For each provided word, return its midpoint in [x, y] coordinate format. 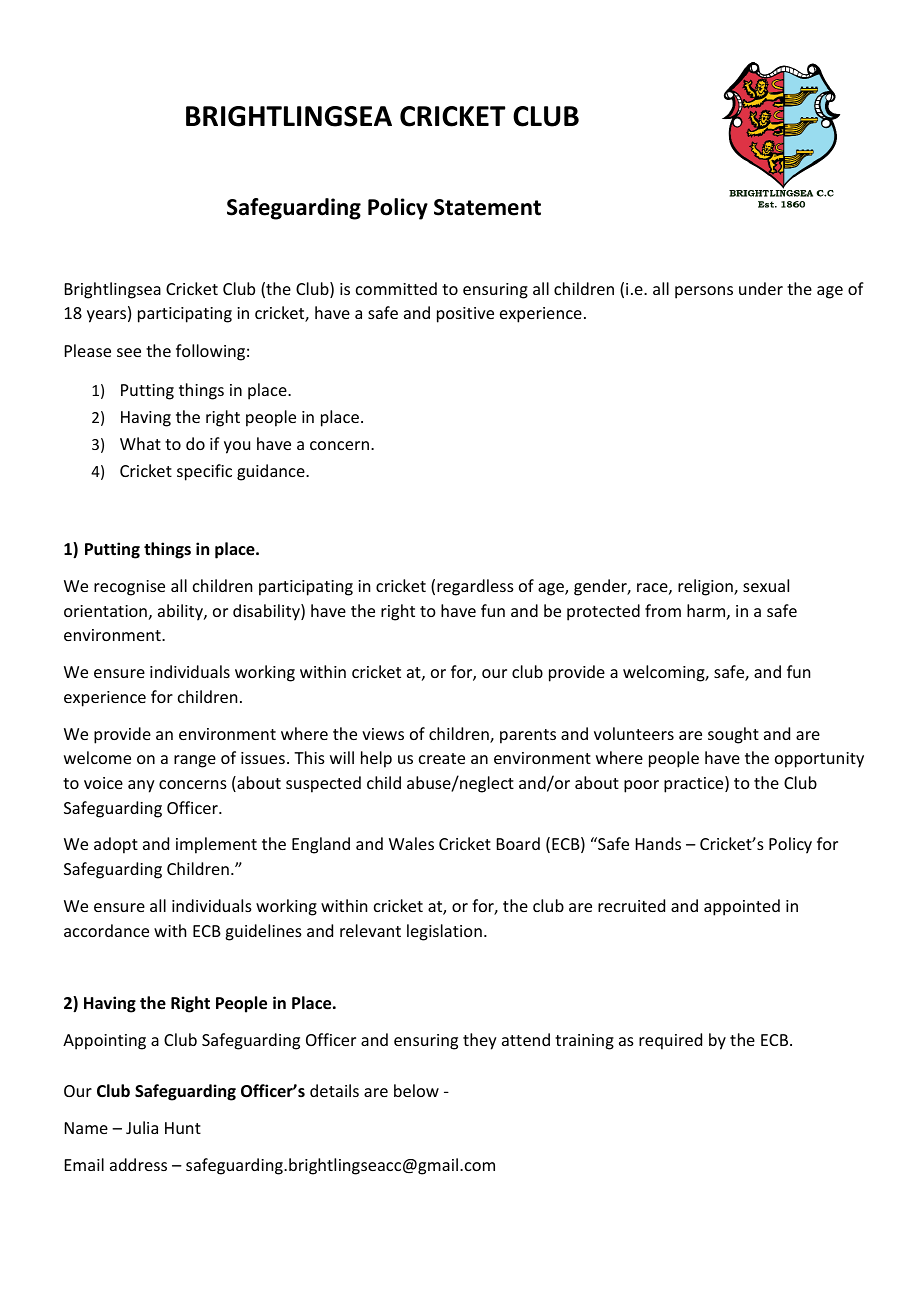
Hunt [183, 1128]
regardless [475, 587]
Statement [487, 207]
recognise [129, 588]
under [761, 288]
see [129, 352]
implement [216, 845]
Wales [411, 843]
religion [706, 587]
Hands [658, 843]
